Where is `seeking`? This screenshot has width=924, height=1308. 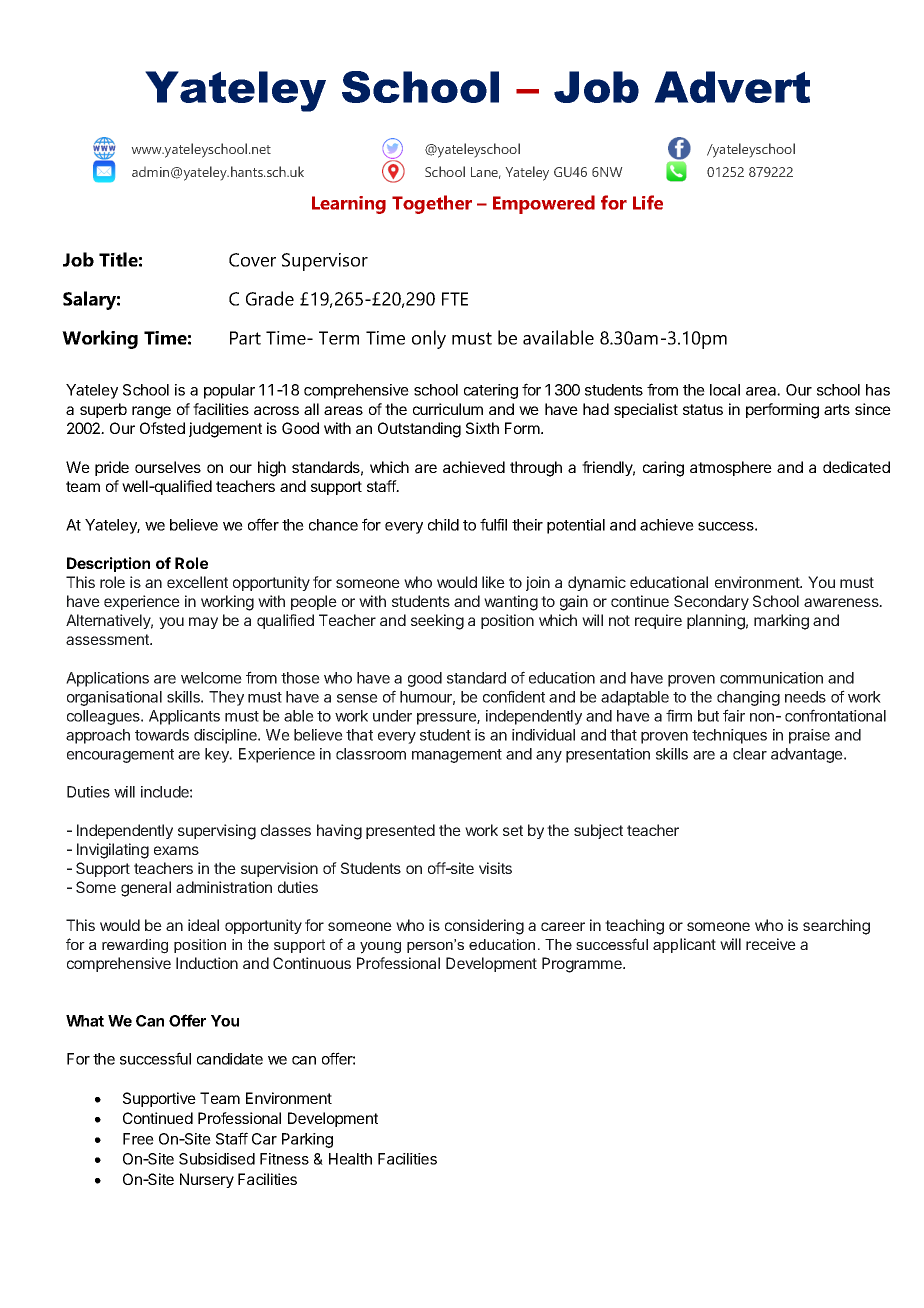 seeking is located at coordinates (437, 622).
